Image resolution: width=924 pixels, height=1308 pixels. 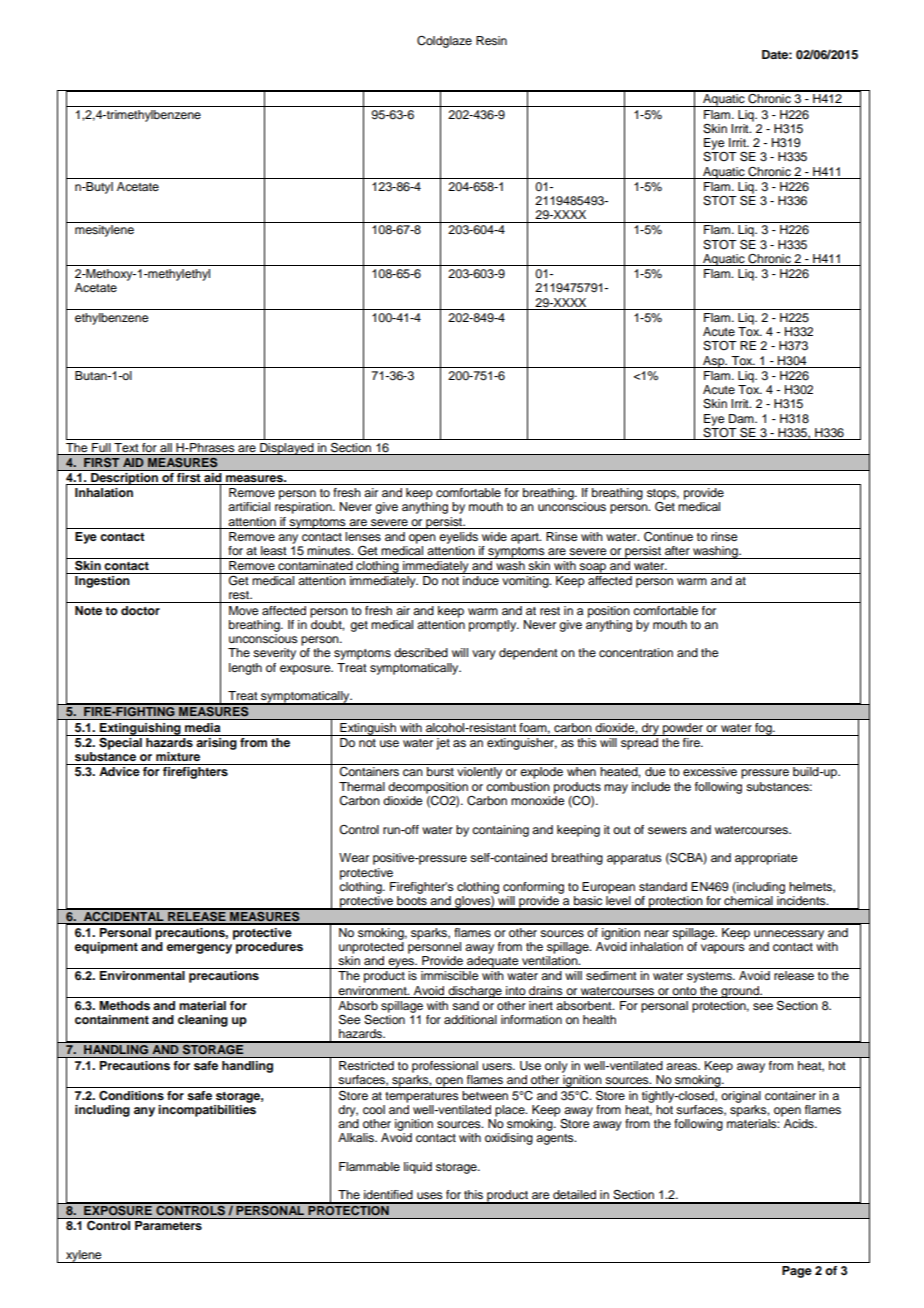 What do you see at coordinates (593, 568) in the document?
I see `soap` at bounding box center [593, 568].
